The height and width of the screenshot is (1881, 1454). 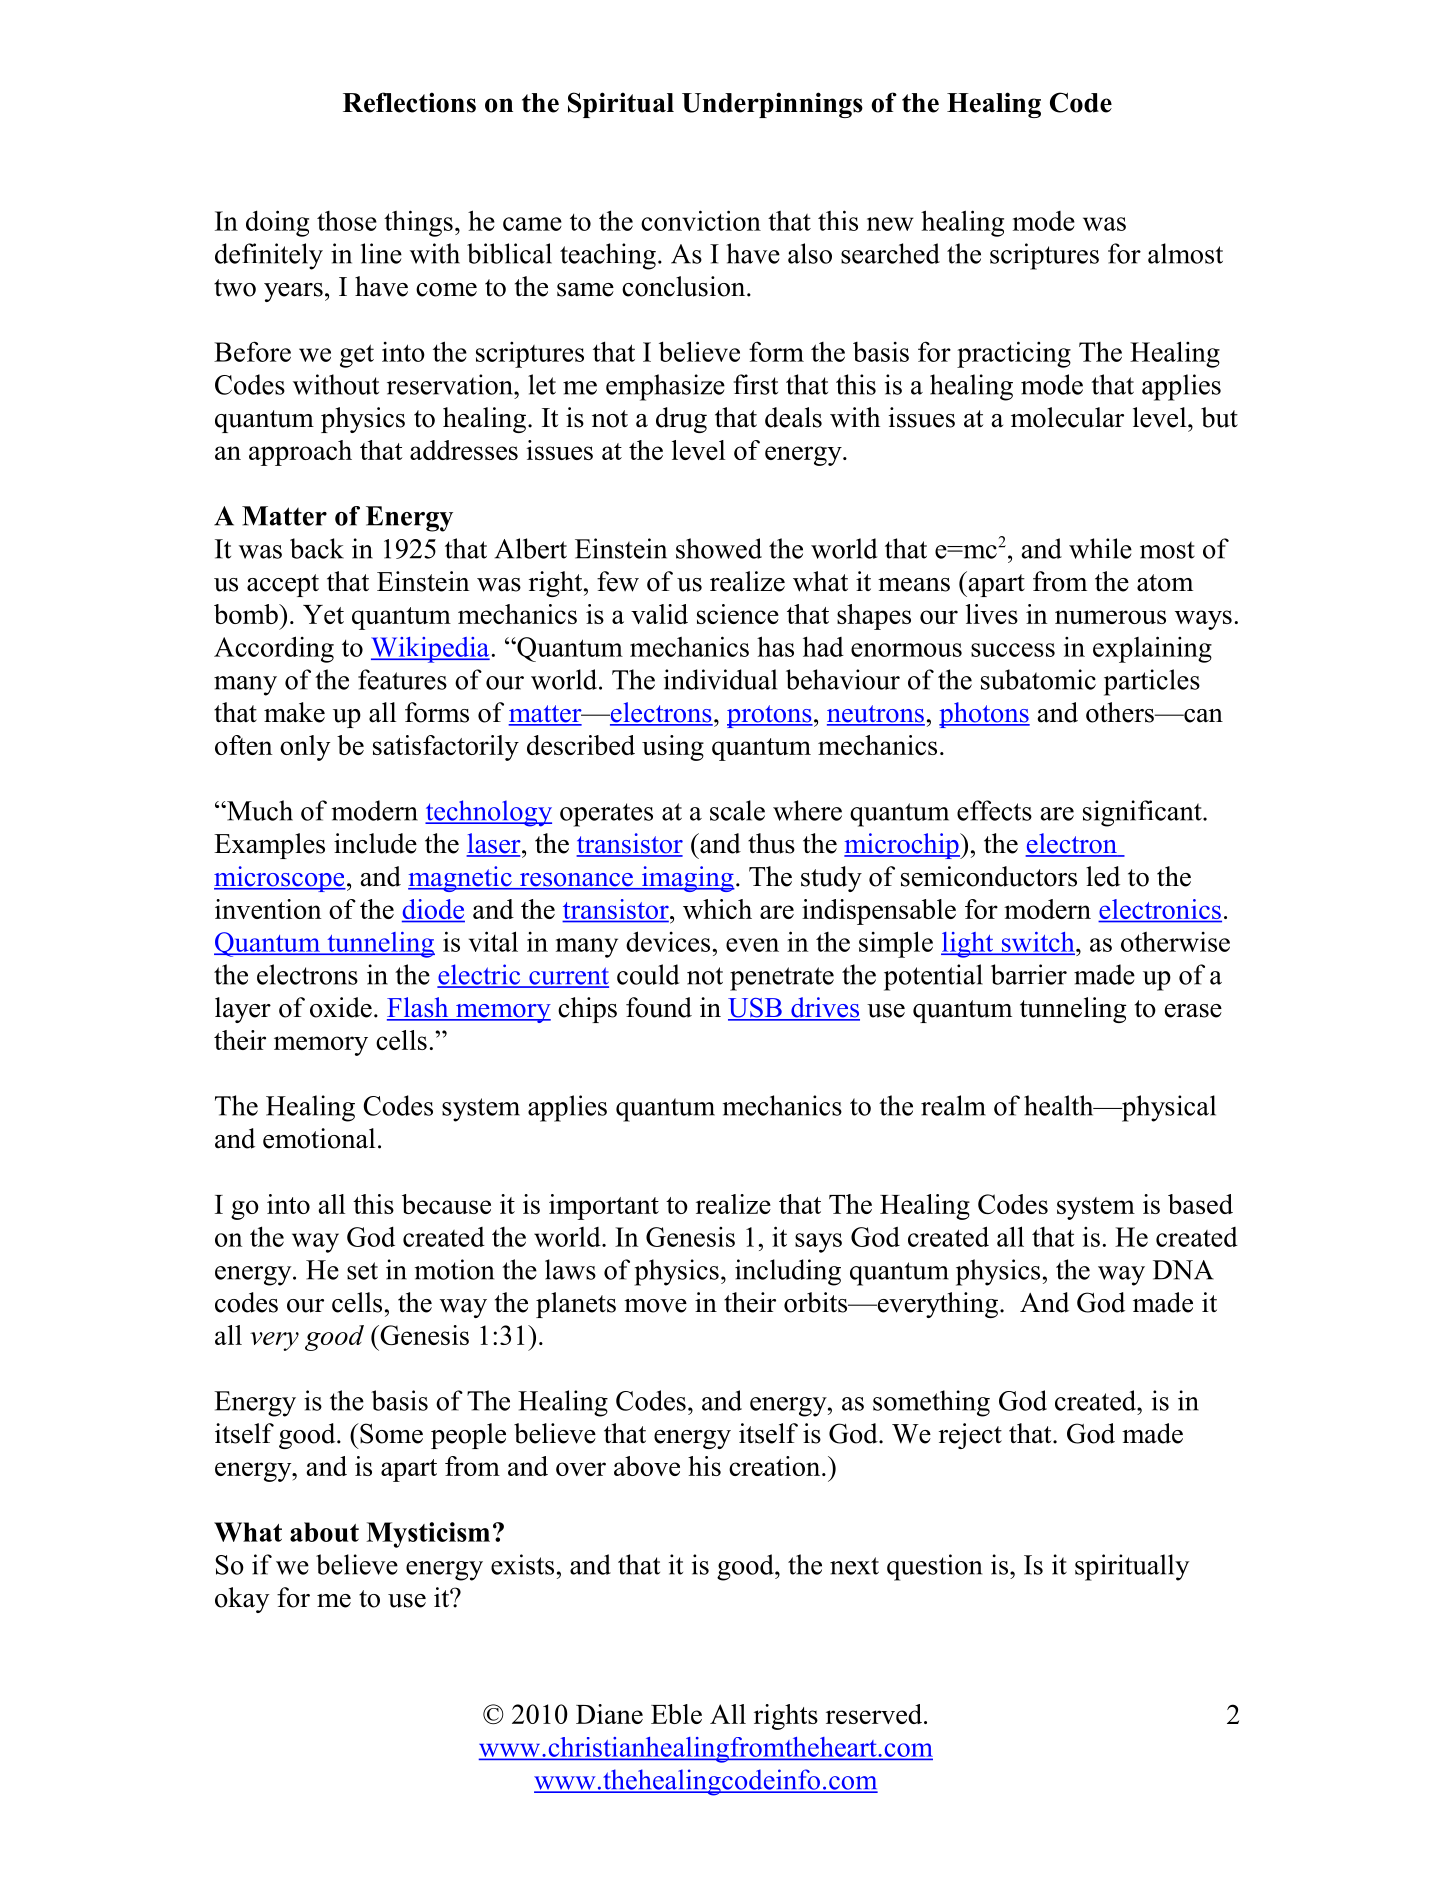 What do you see at coordinates (756, 1009) in the screenshot?
I see `USB` at bounding box center [756, 1009].
